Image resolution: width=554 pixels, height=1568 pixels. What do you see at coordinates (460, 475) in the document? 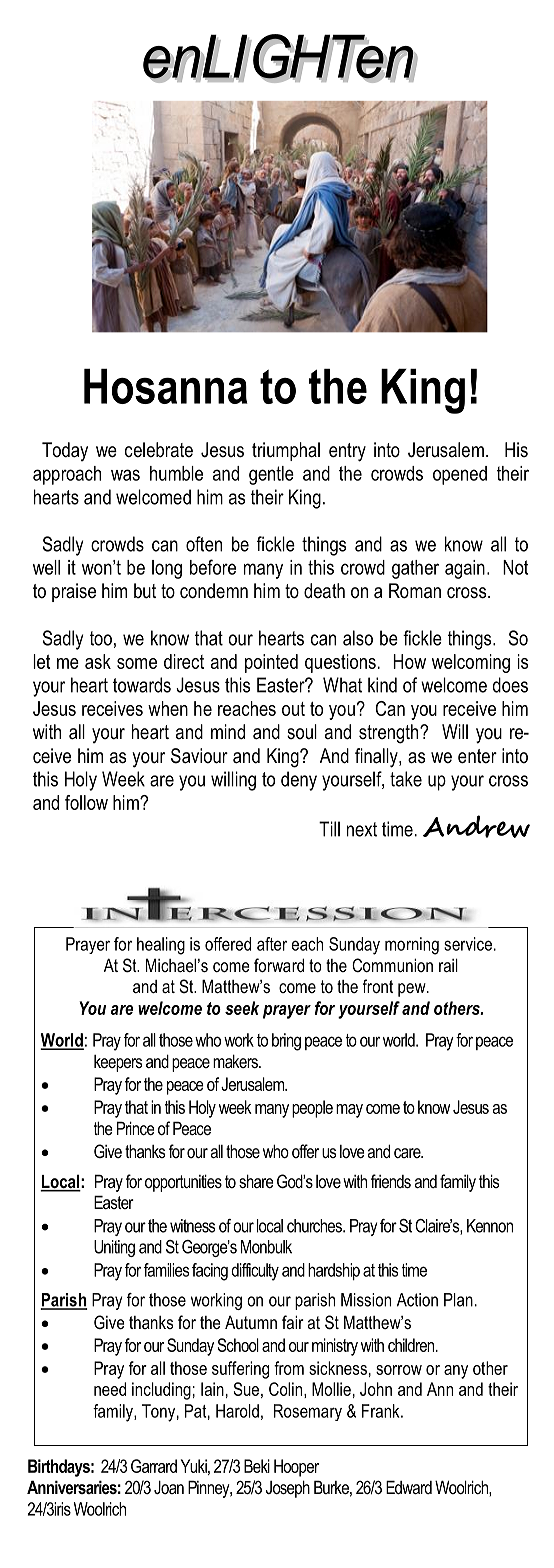
I see `opened` at bounding box center [460, 475].
